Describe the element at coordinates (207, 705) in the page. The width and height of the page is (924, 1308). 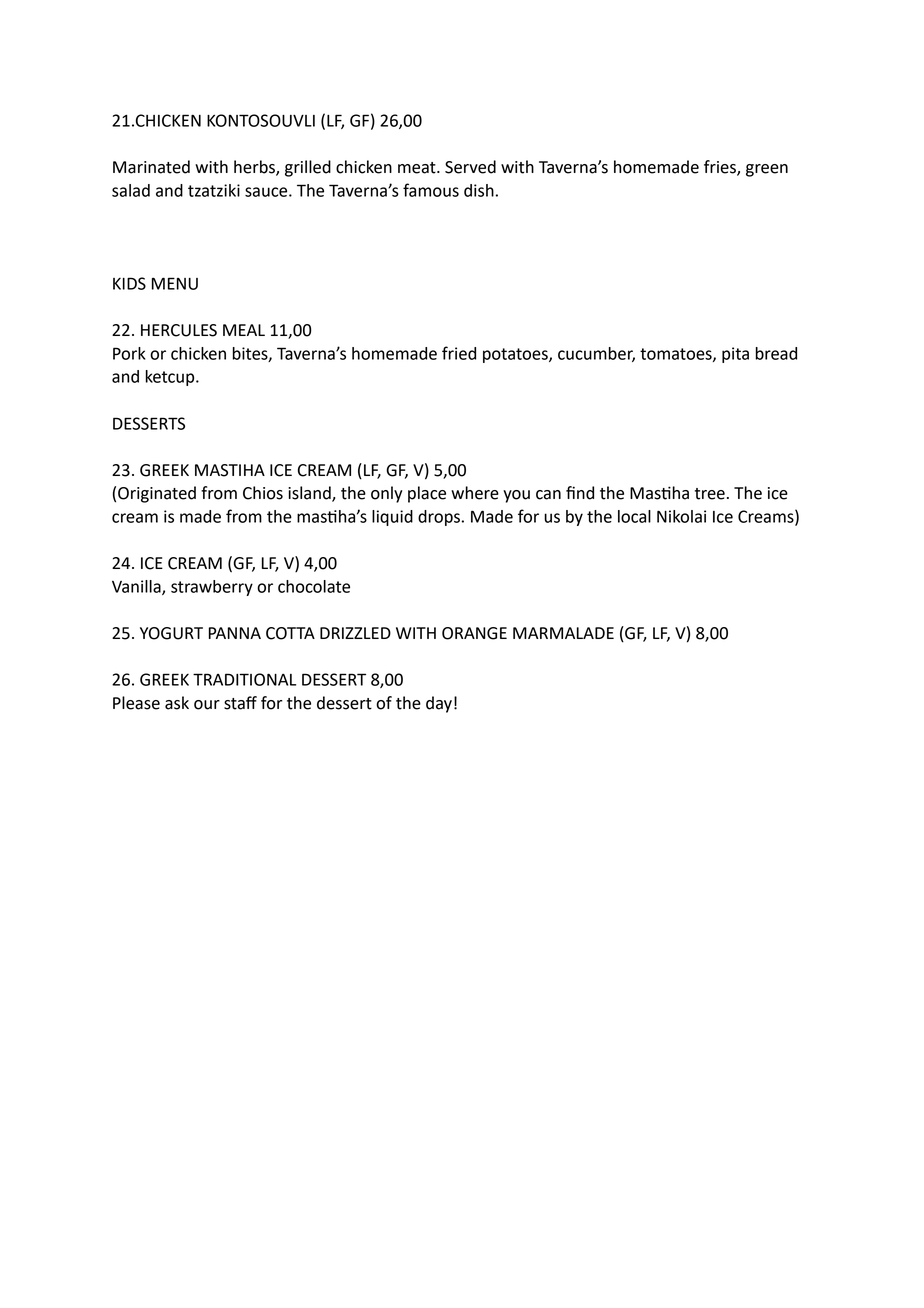
I see `our` at that location.
